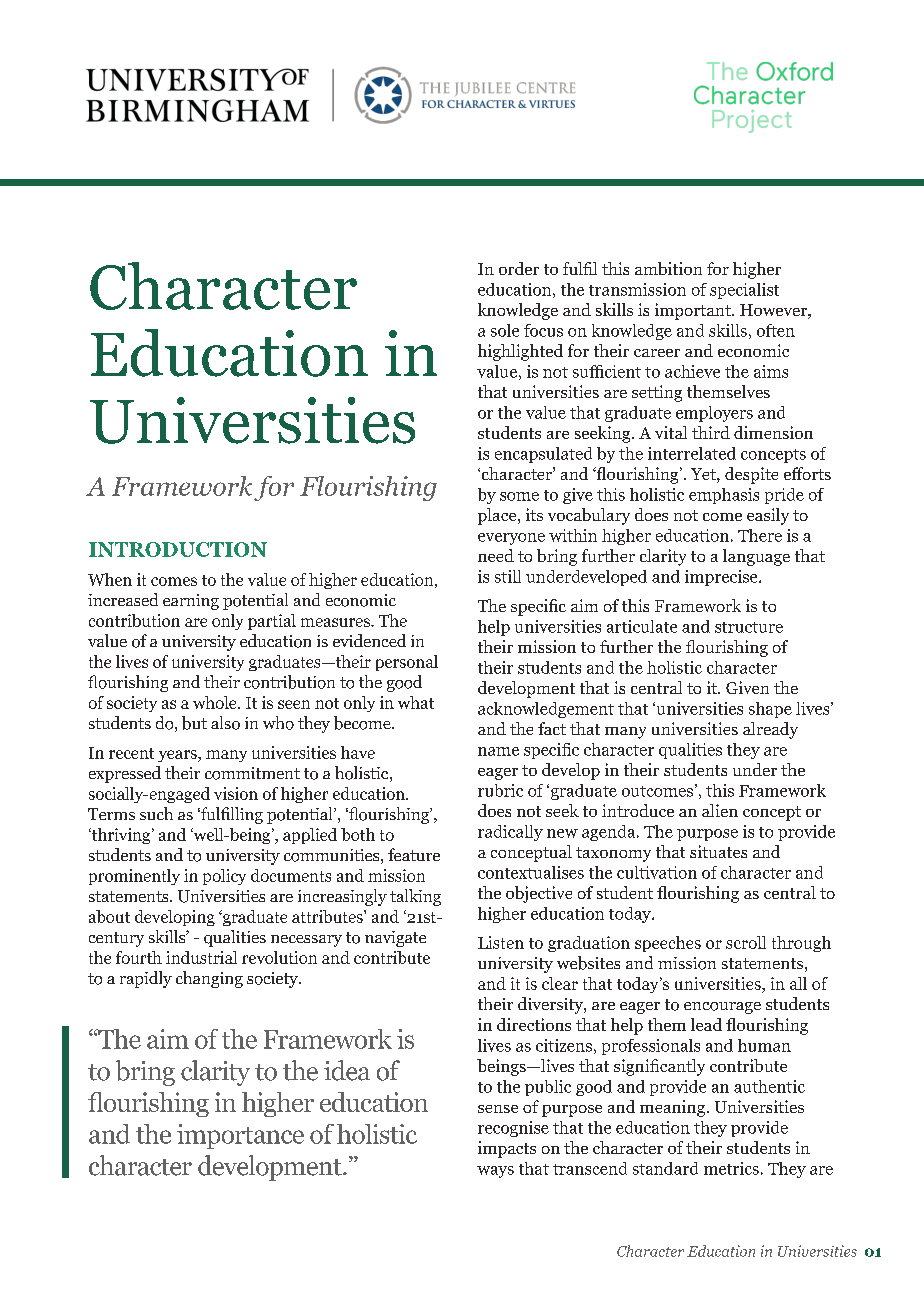  What do you see at coordinates (225, 723) in the screenshot?
I see `also` at bounding box center [225, 723].
